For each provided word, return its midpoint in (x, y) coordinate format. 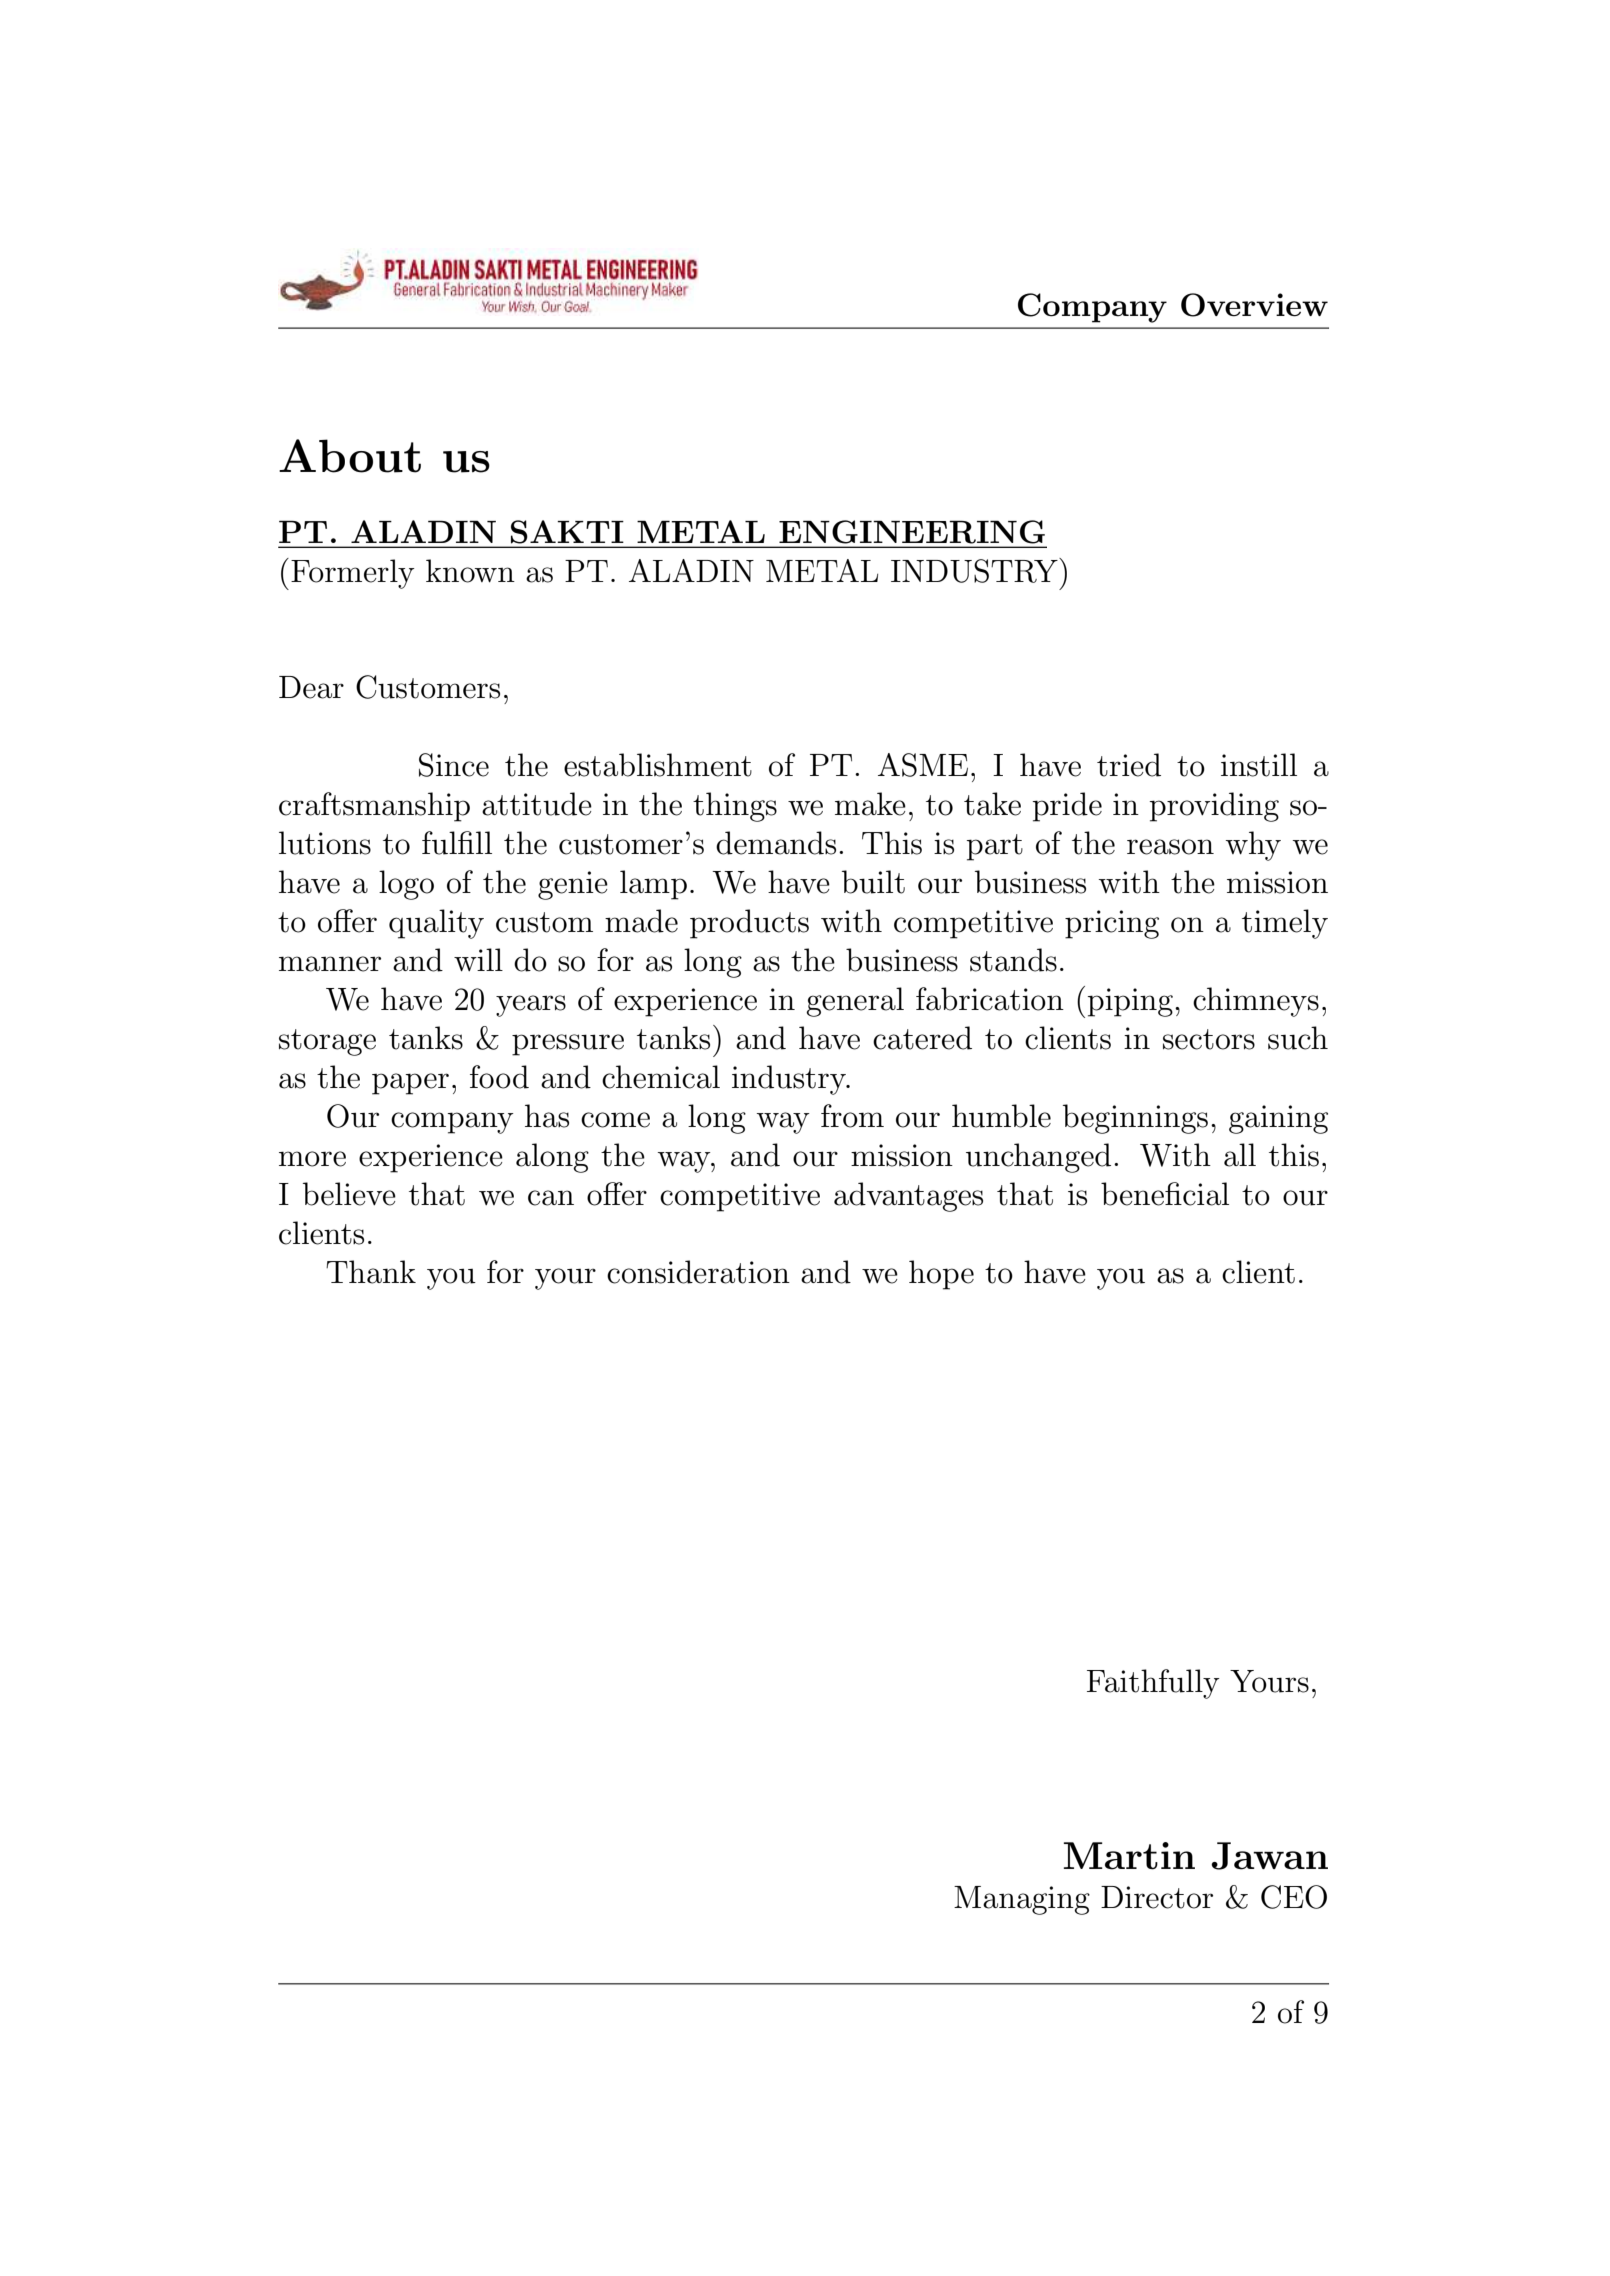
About (350, 456)
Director (1157, 1897)
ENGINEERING (912, 532)
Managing (1022, 1900)
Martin (1129, 1856)
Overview (1254, 305)
